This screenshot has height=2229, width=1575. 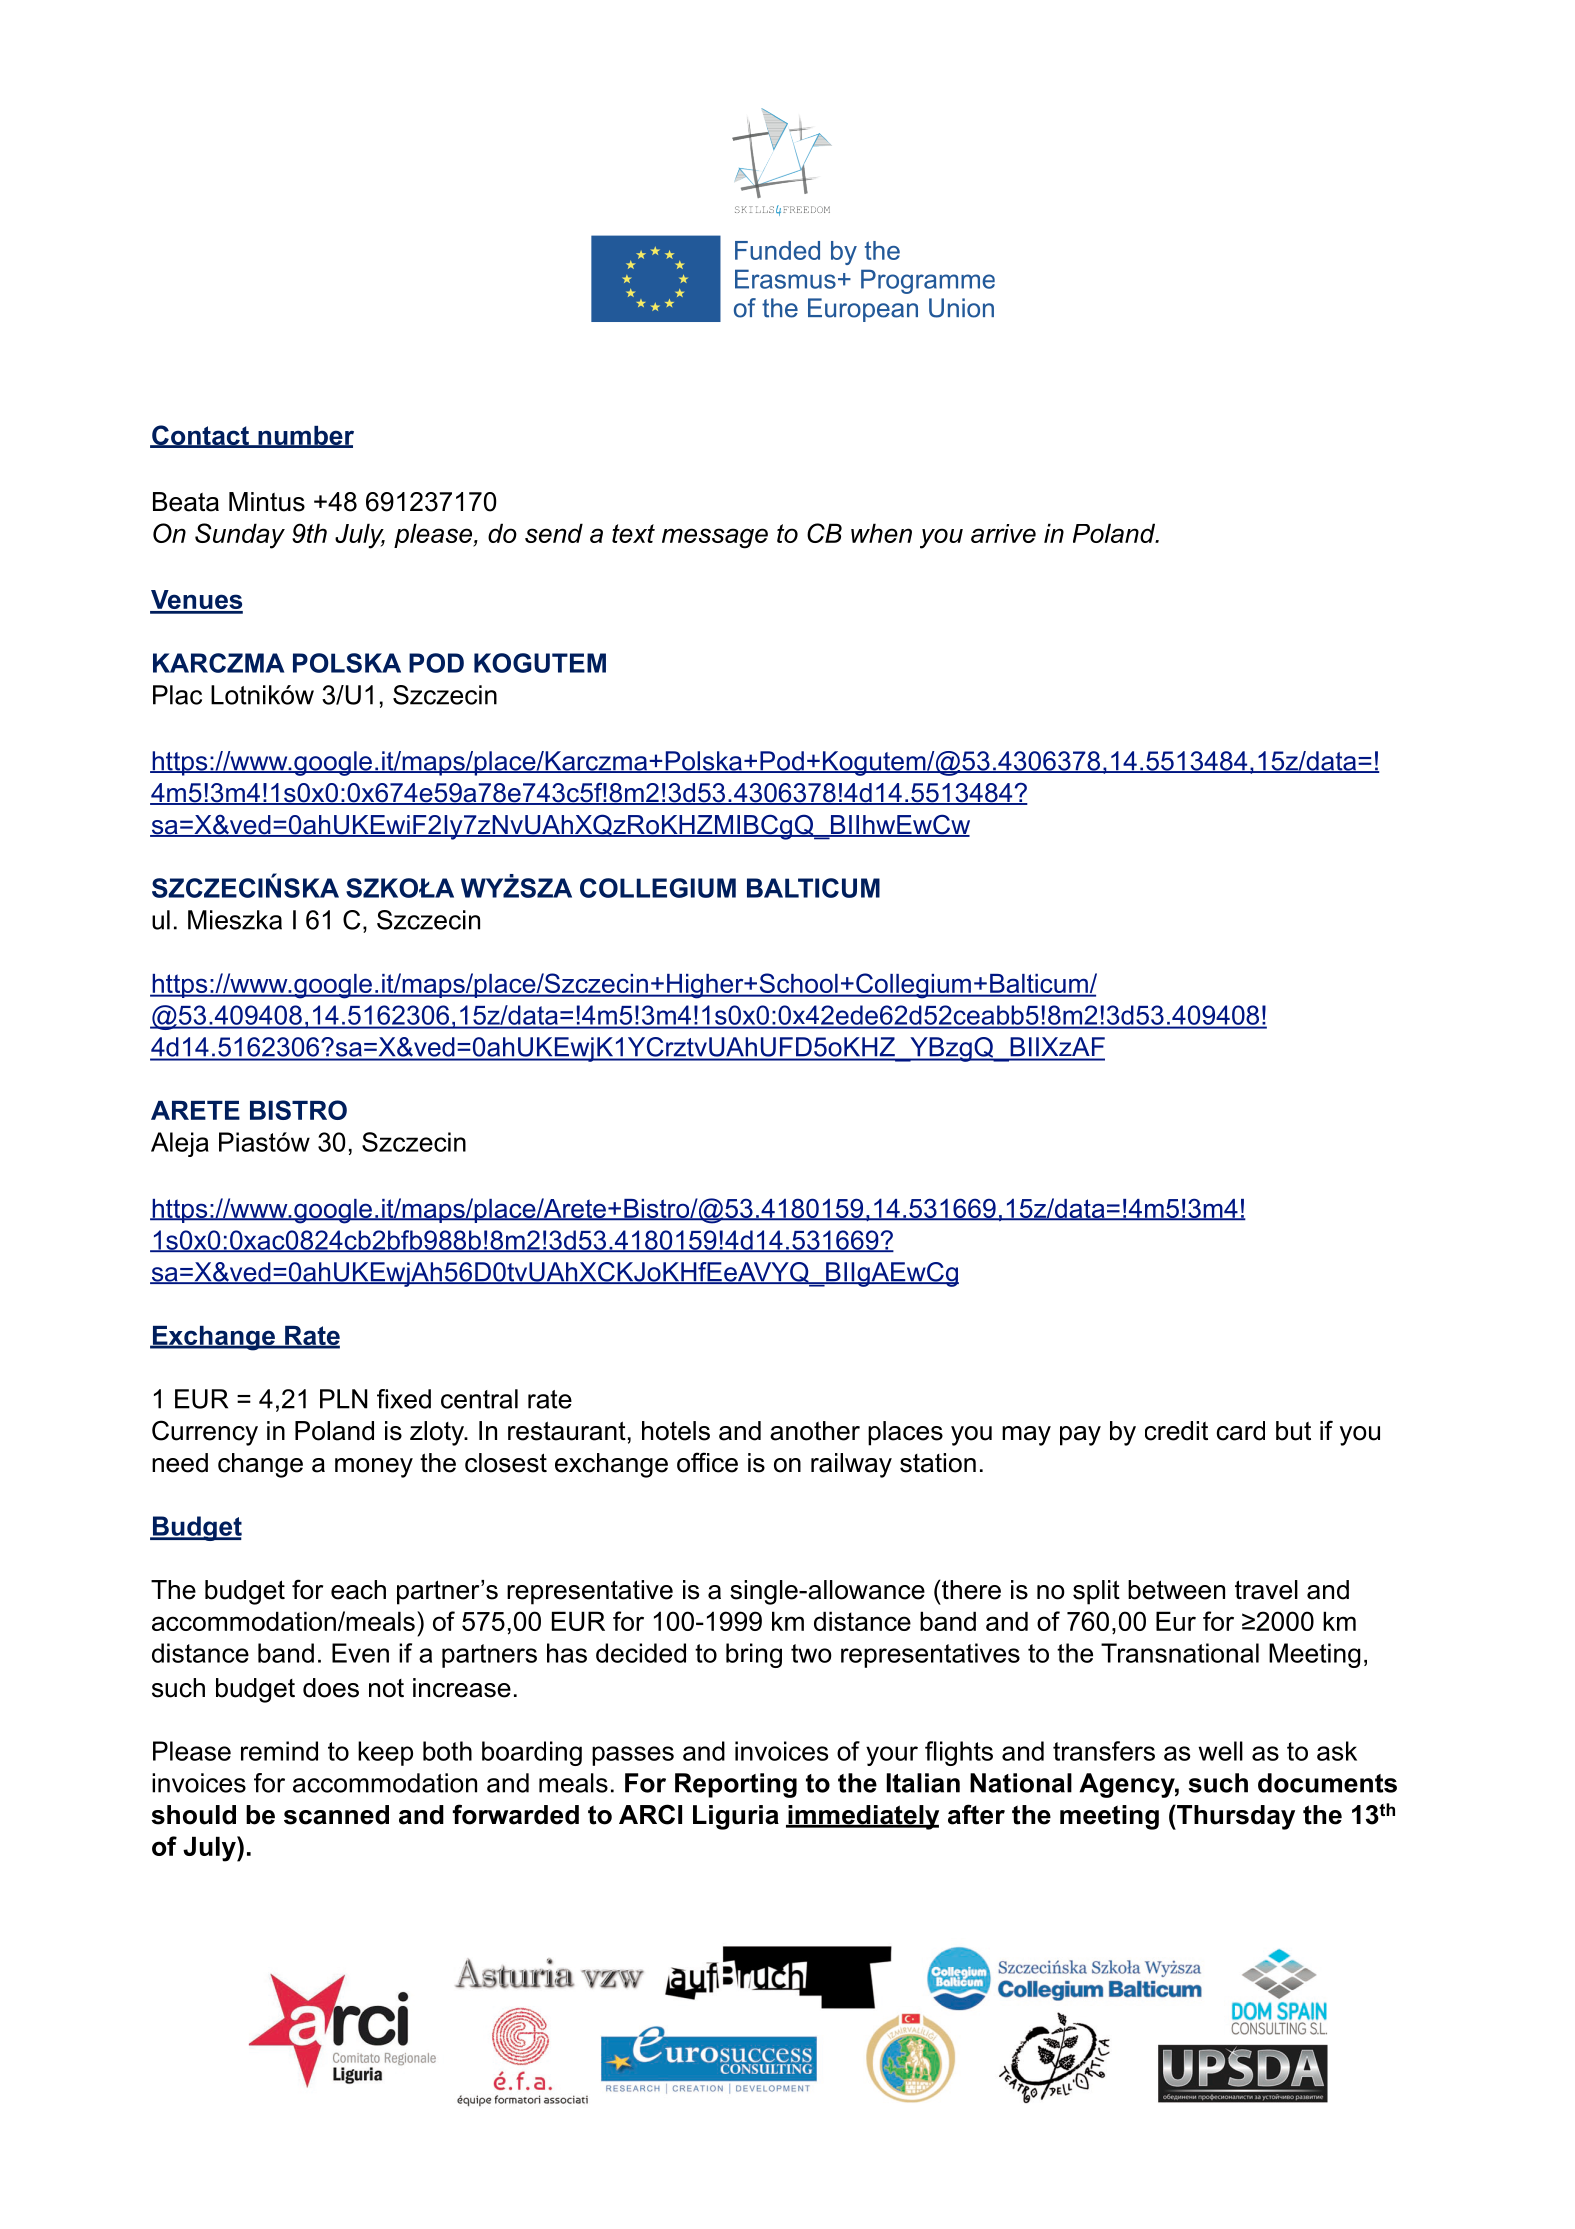 I want to click on money, so click(x=374, y=1468).
